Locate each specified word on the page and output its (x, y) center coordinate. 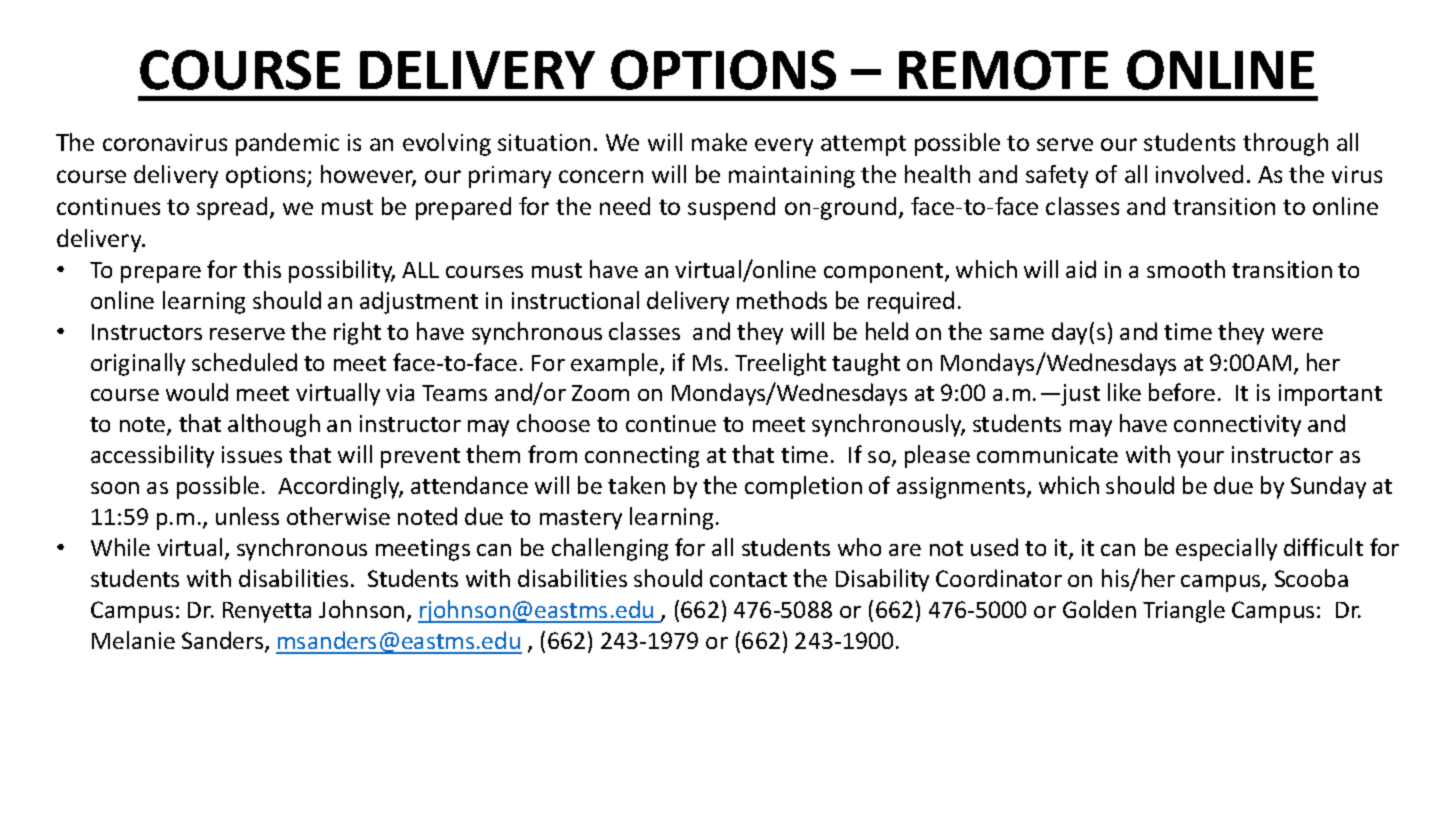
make (719, 142)
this (262, 269)
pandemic (287, 144)
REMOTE (1003, 70)
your (1200, 459)
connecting (642, 457)
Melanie (133, 640)
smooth (1186, 269)
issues (252, 454)
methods (782, 300)
